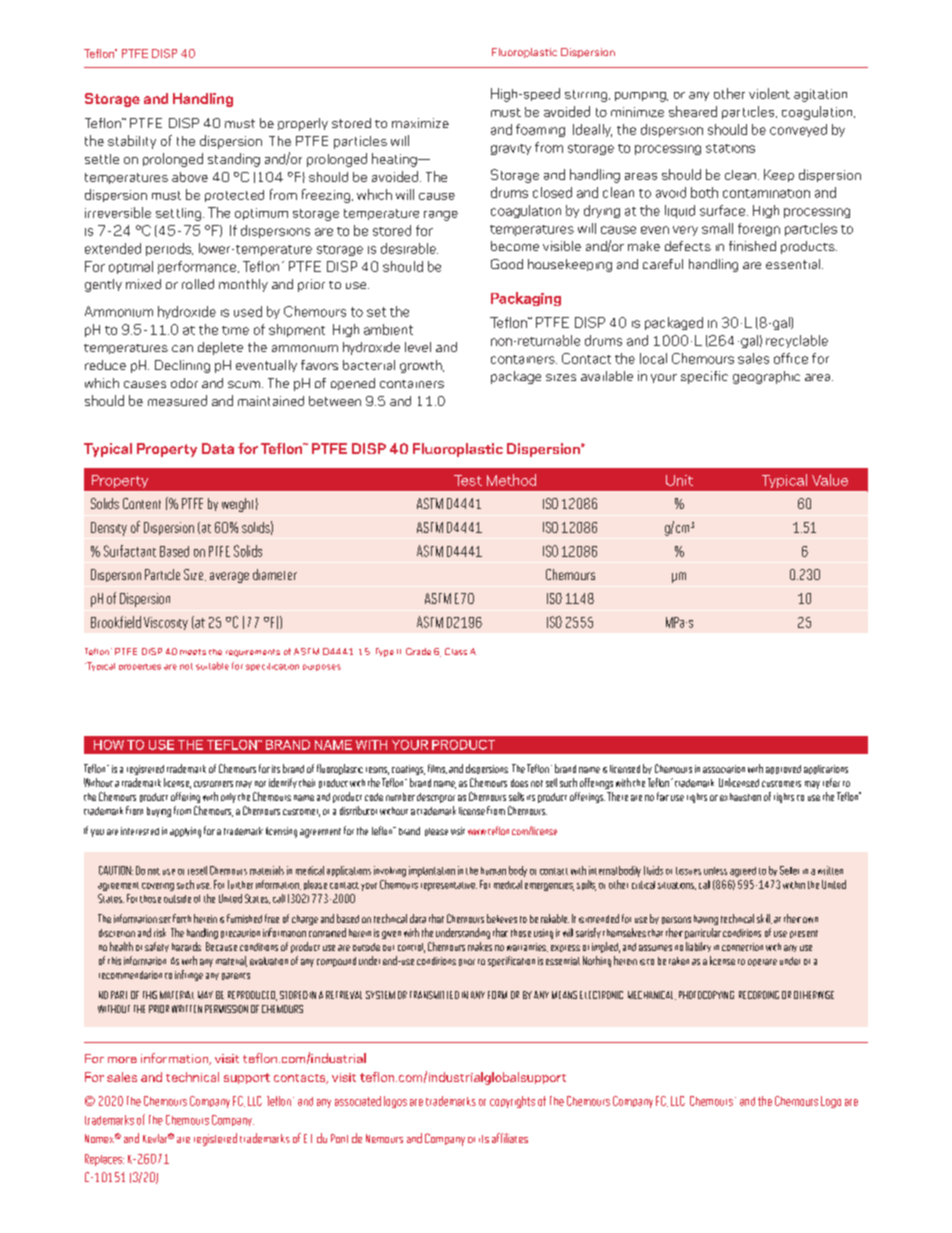 This document has width=952, height=1233. Describe the element at coordinates (510, 1138) in the document. I see `affiliates` at that location.
